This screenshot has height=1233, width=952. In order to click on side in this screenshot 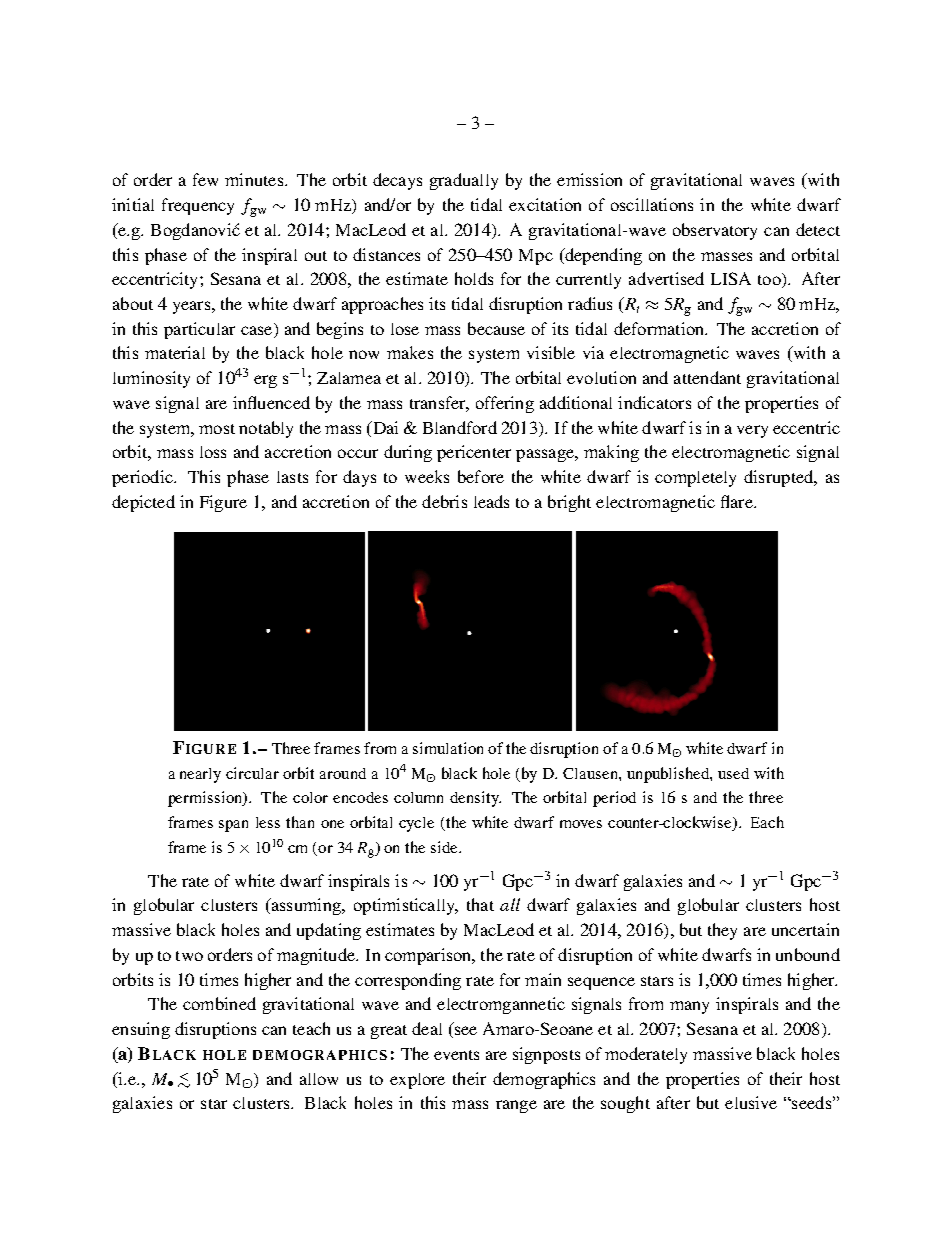, I will do `click(445, 847)`.
